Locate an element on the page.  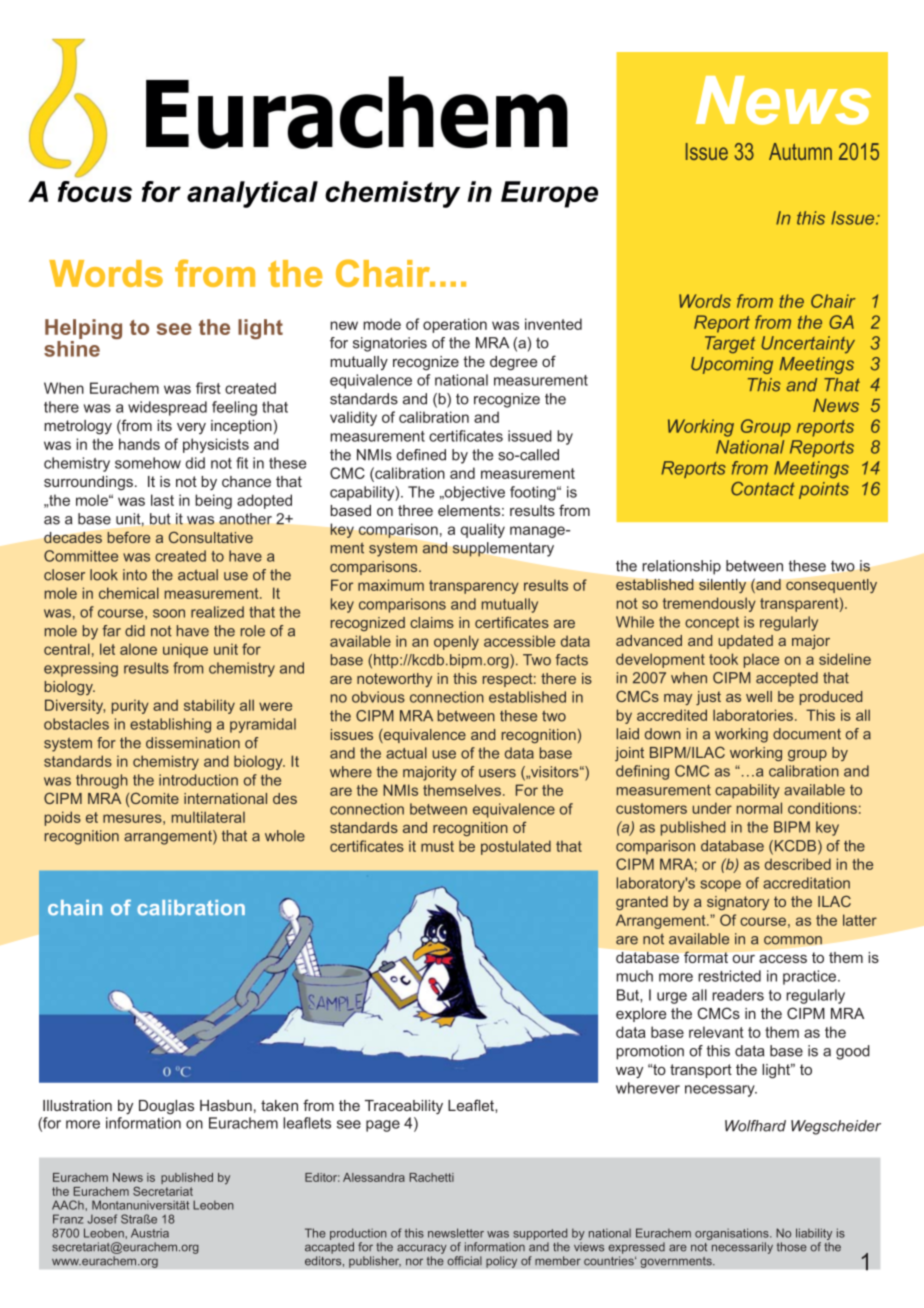
noteworthy is located at coordinates (394, 680).
